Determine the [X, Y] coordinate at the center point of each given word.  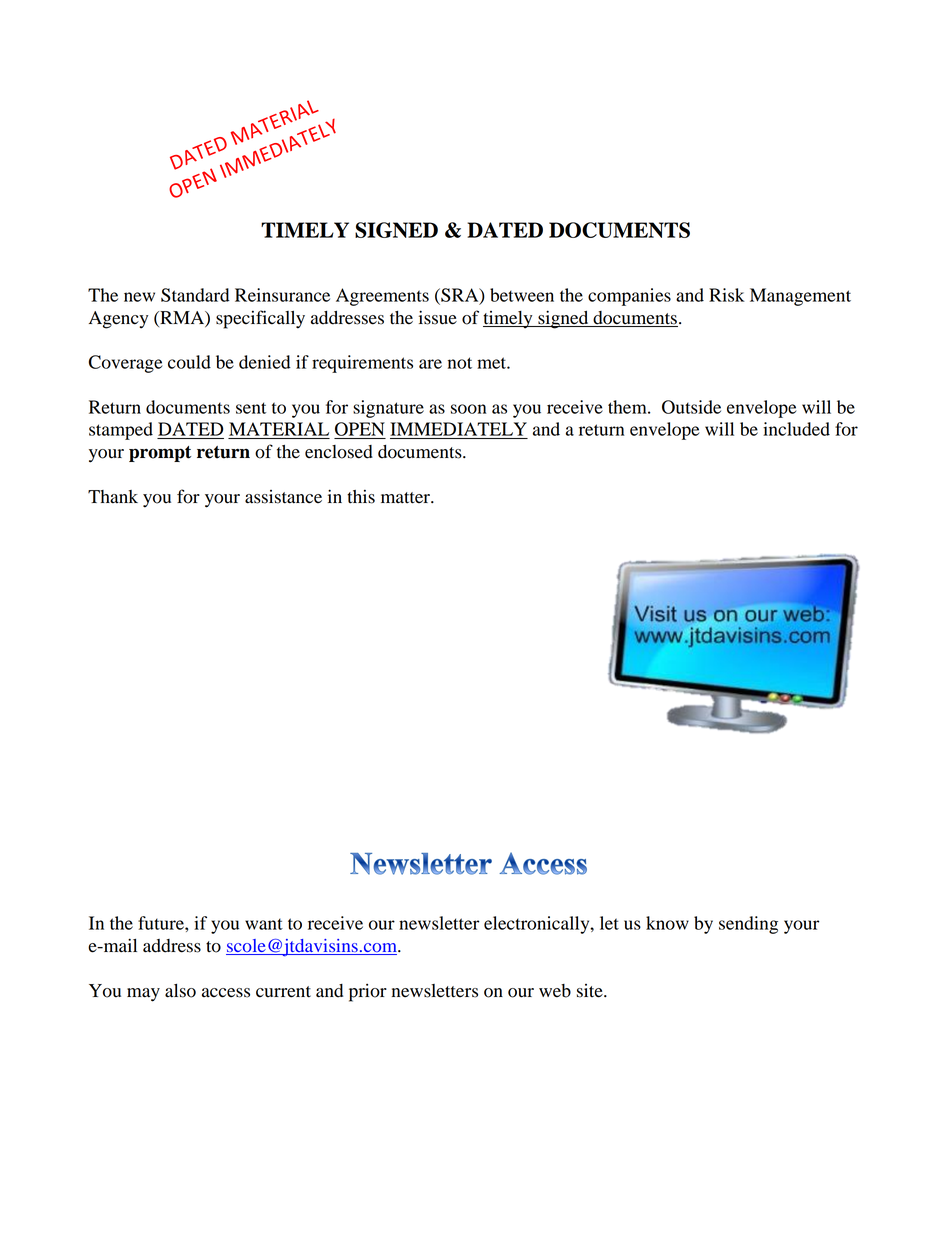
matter [406, 498]
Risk [727, 295]
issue [438, 317]
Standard [195, 295]
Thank [113, 496]
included [796, 429]
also [180, 991]
